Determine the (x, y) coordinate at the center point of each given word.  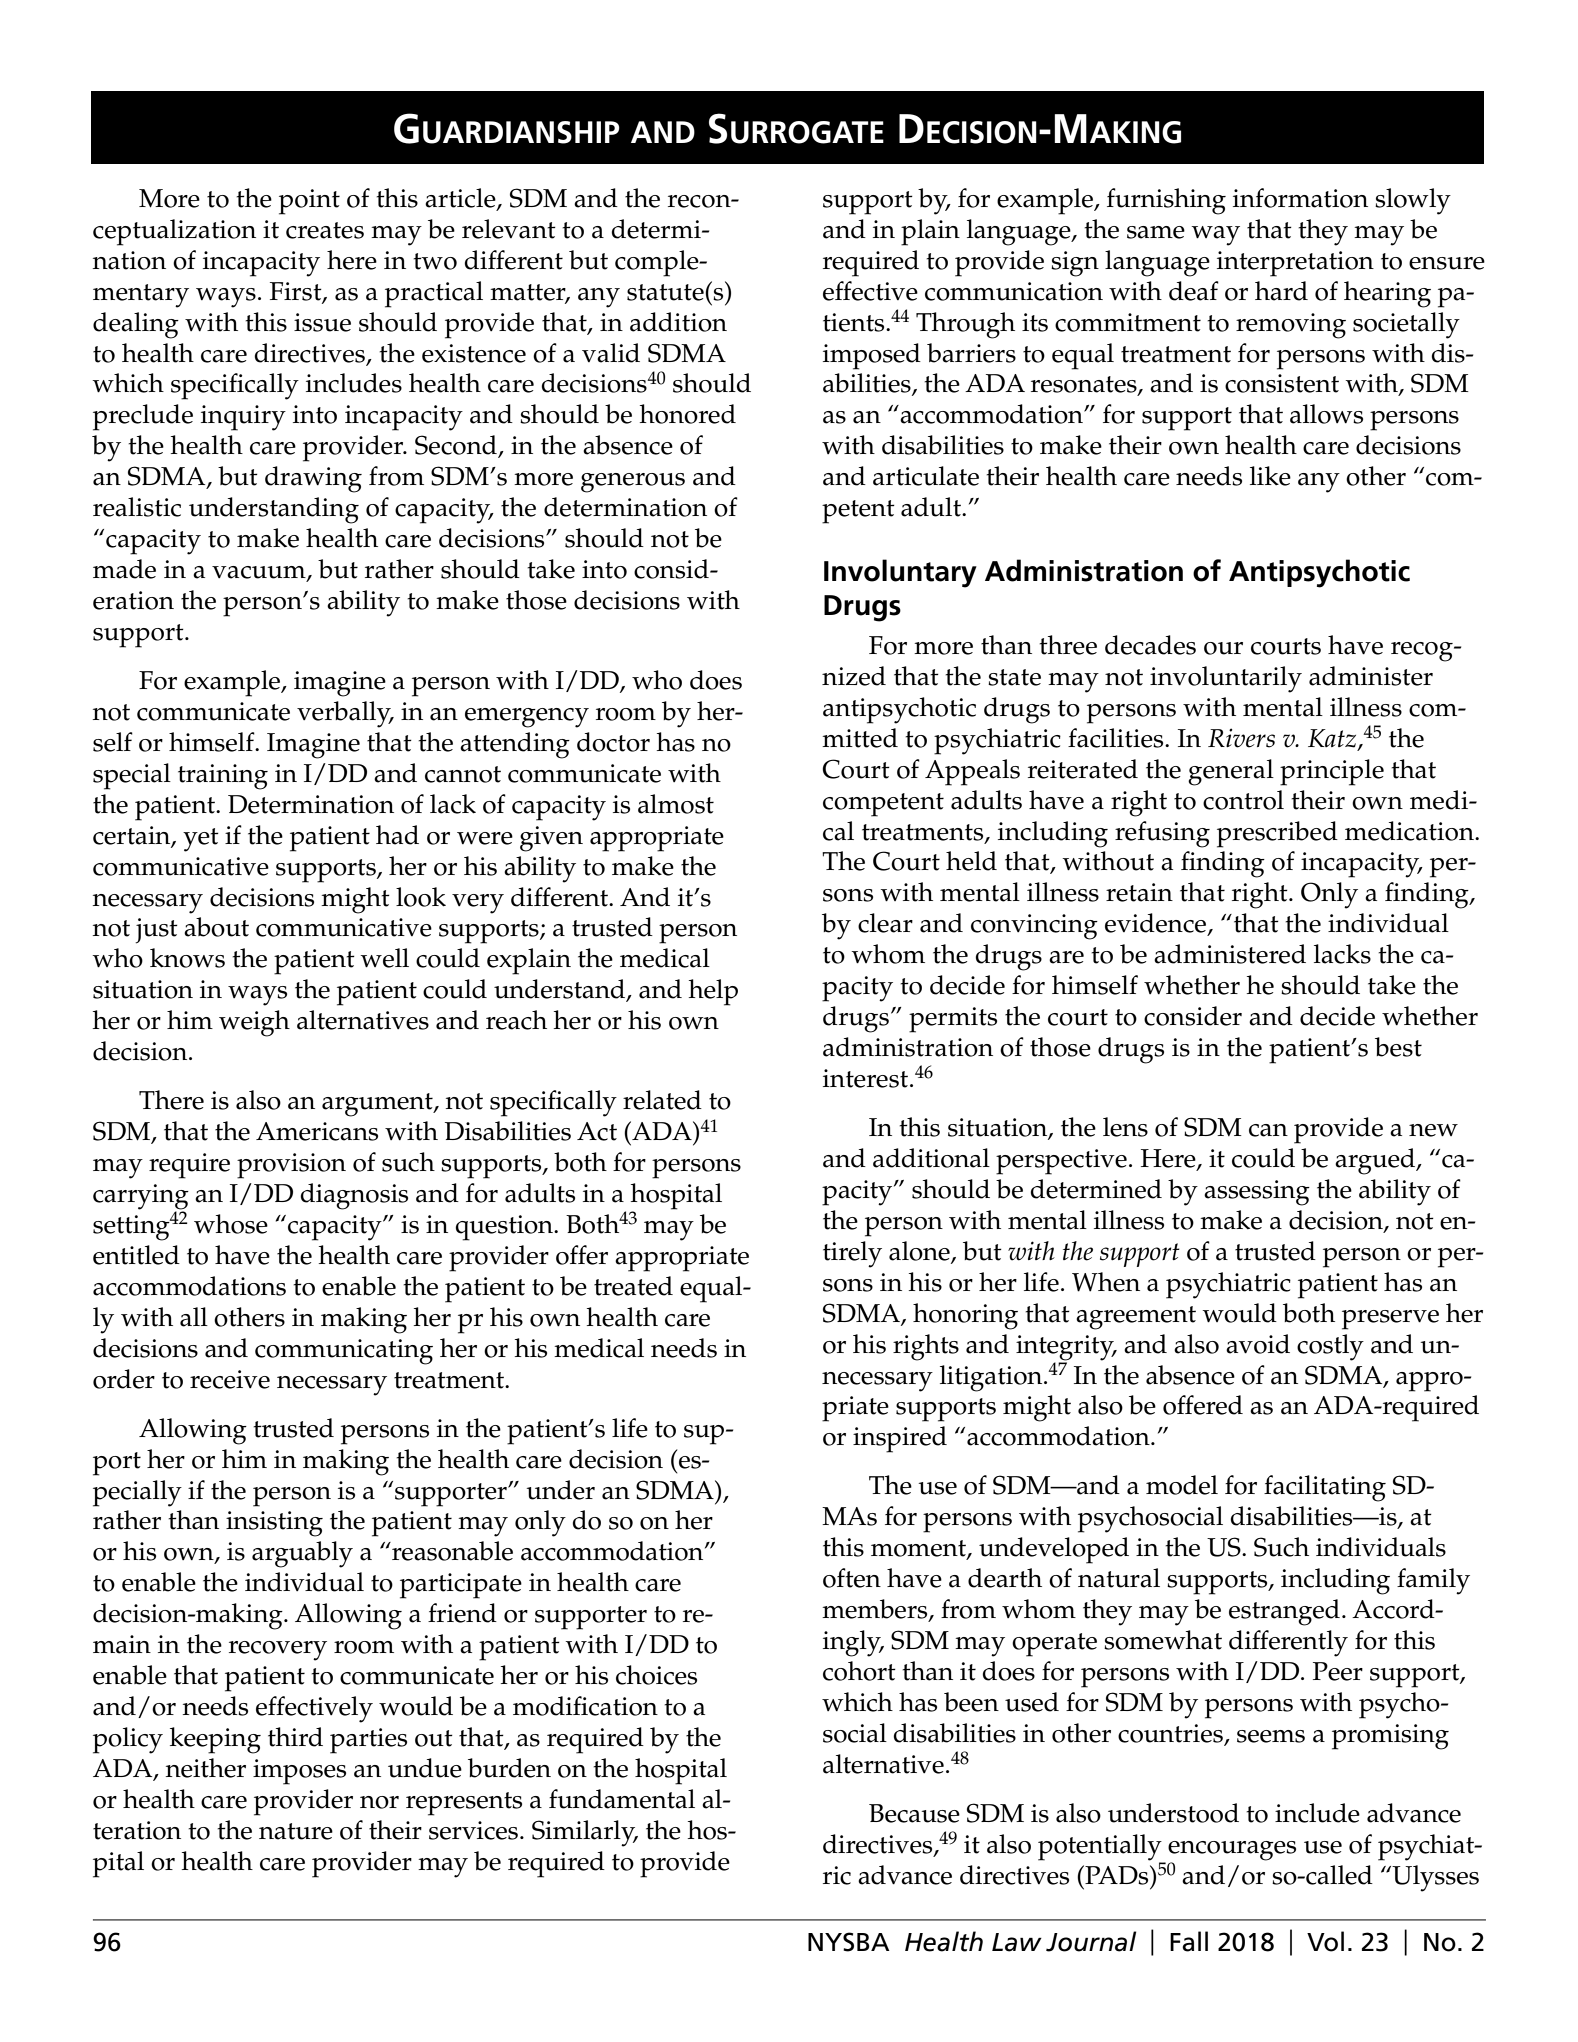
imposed (872, 356)
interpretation (1295, 264)
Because (914, 1813)
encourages (1232, 1852)
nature (296, 1831)
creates (325, 230)
